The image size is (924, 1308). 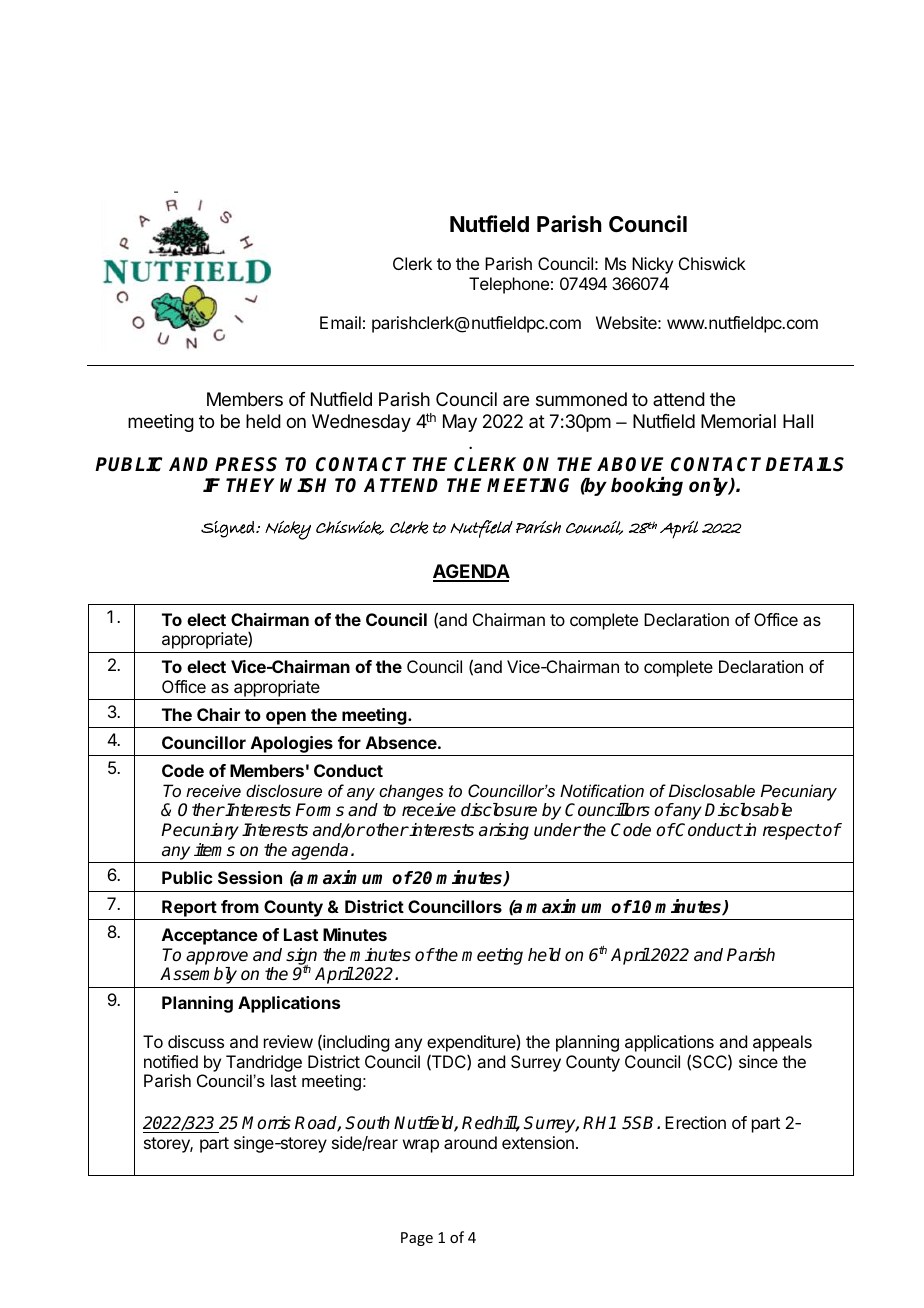 I want to click on Page, so click(x=417, y=1239).
